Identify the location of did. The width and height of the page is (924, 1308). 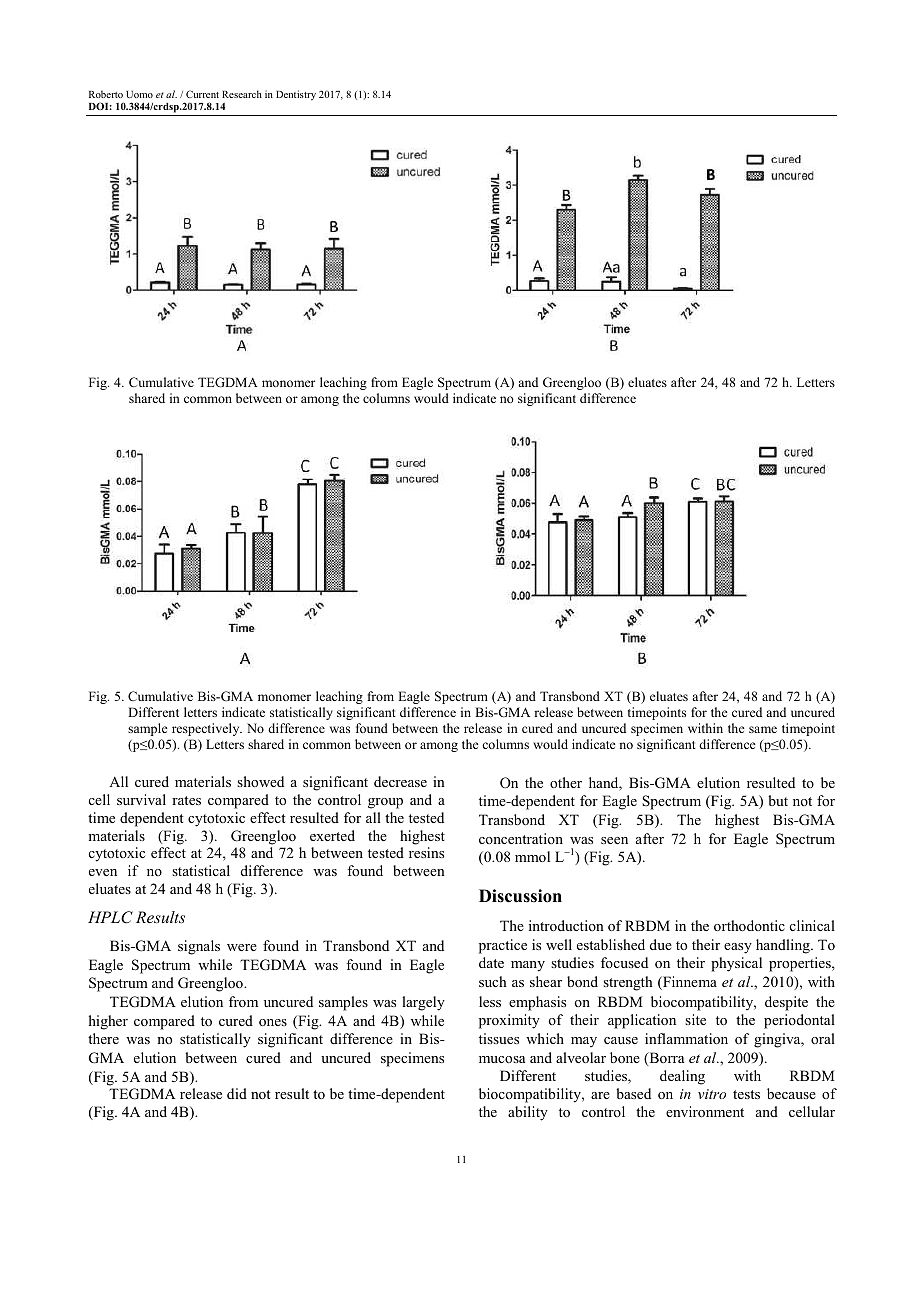
(237, 1093).
